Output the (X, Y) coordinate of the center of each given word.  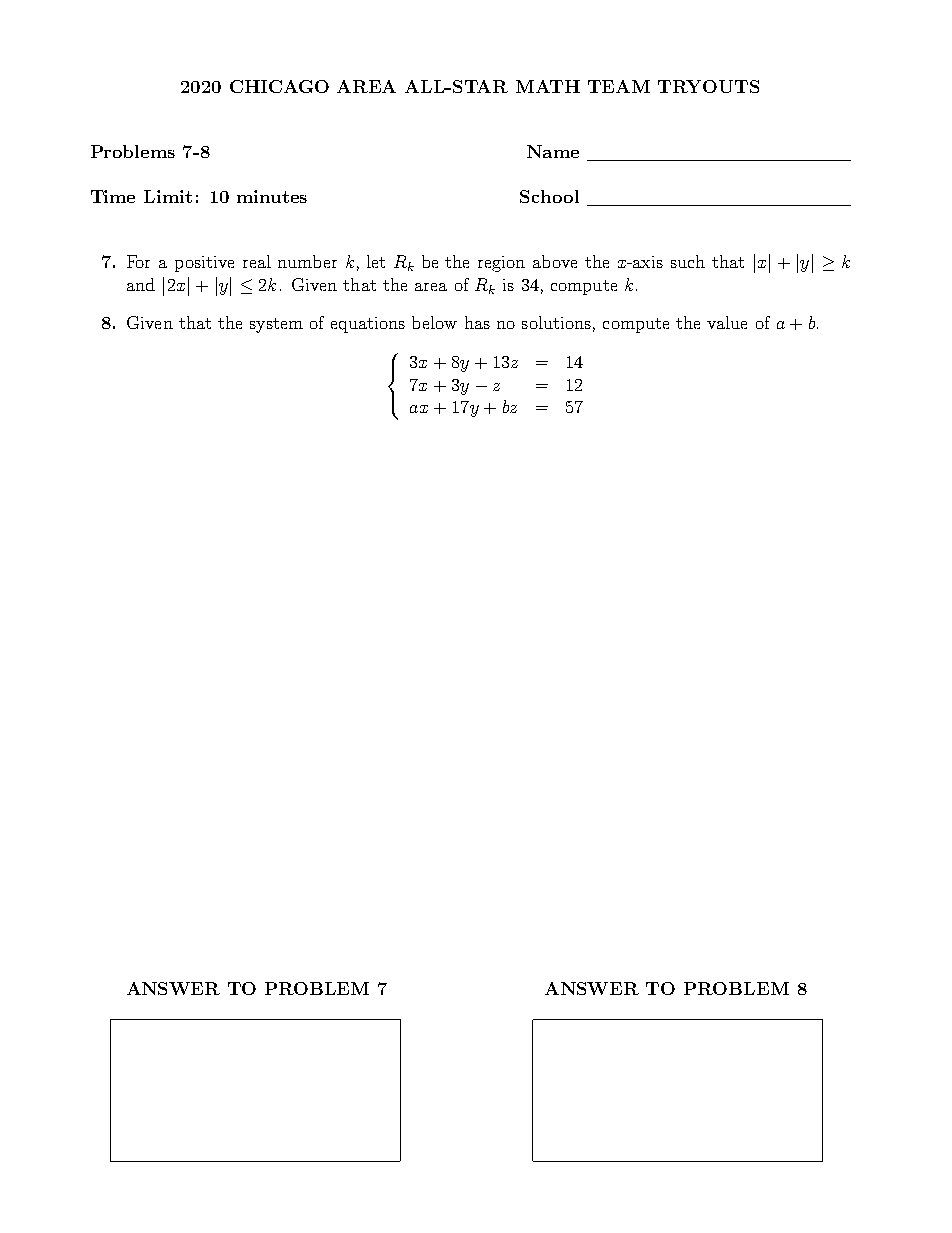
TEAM (619, 86)
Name (553, 151)
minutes (272, 196)
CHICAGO (279, 86)
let (376, 261)
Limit (168, 196)
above (555, 261)
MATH (548, 86)
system (276, 325)
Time (113, 196)
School (549, 196)
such (688, 261)
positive (204, 264)
